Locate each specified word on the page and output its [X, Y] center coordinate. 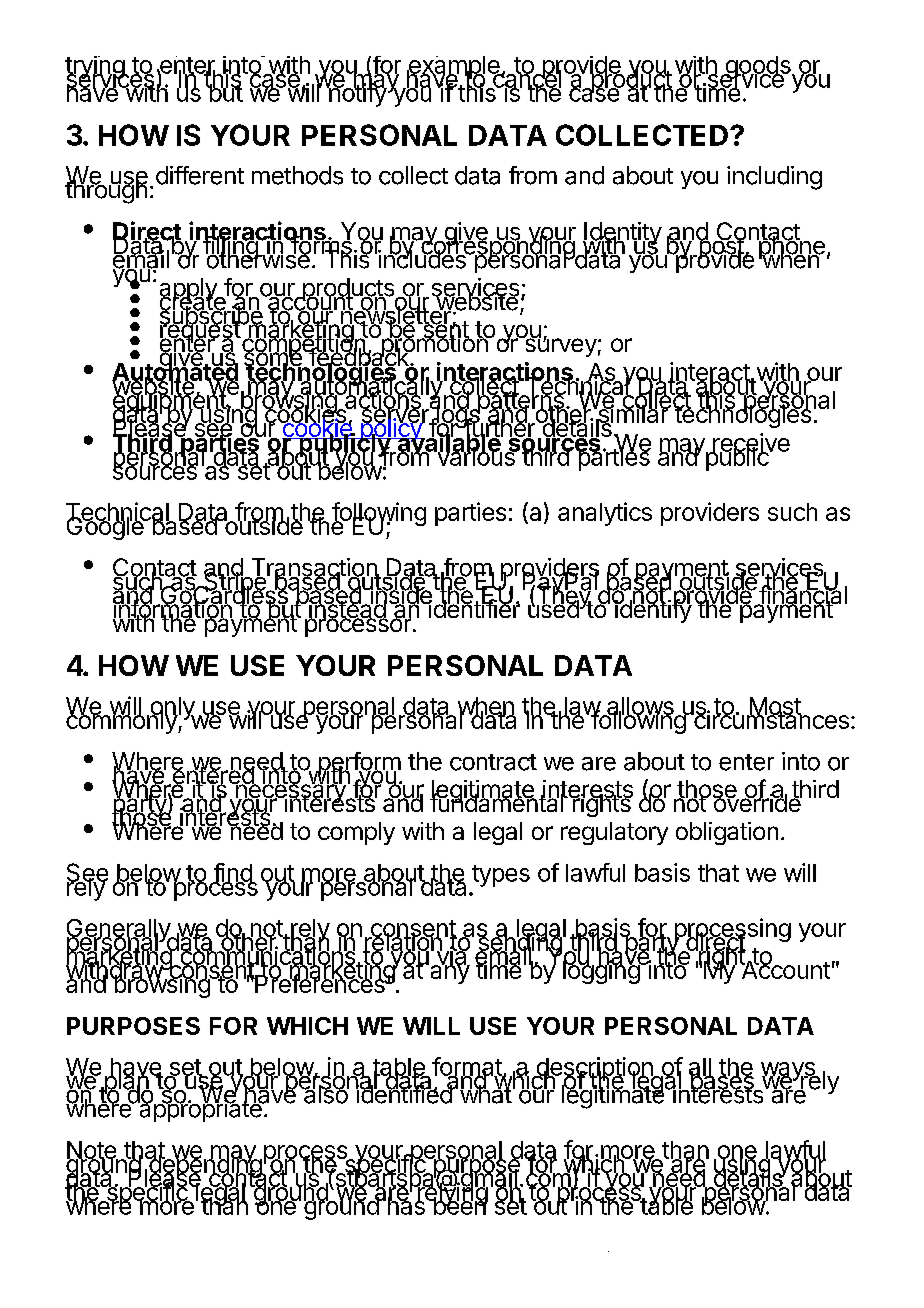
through [106, 191]
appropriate [200, 1109]
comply [356, 833]
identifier [473, 608]
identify [652, 610]
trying [95, 68]
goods [758, 68]
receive [750, 443]
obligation [727, 833]
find [232, 873]
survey [559, 346]
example [454, 68]
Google [106, 527]
